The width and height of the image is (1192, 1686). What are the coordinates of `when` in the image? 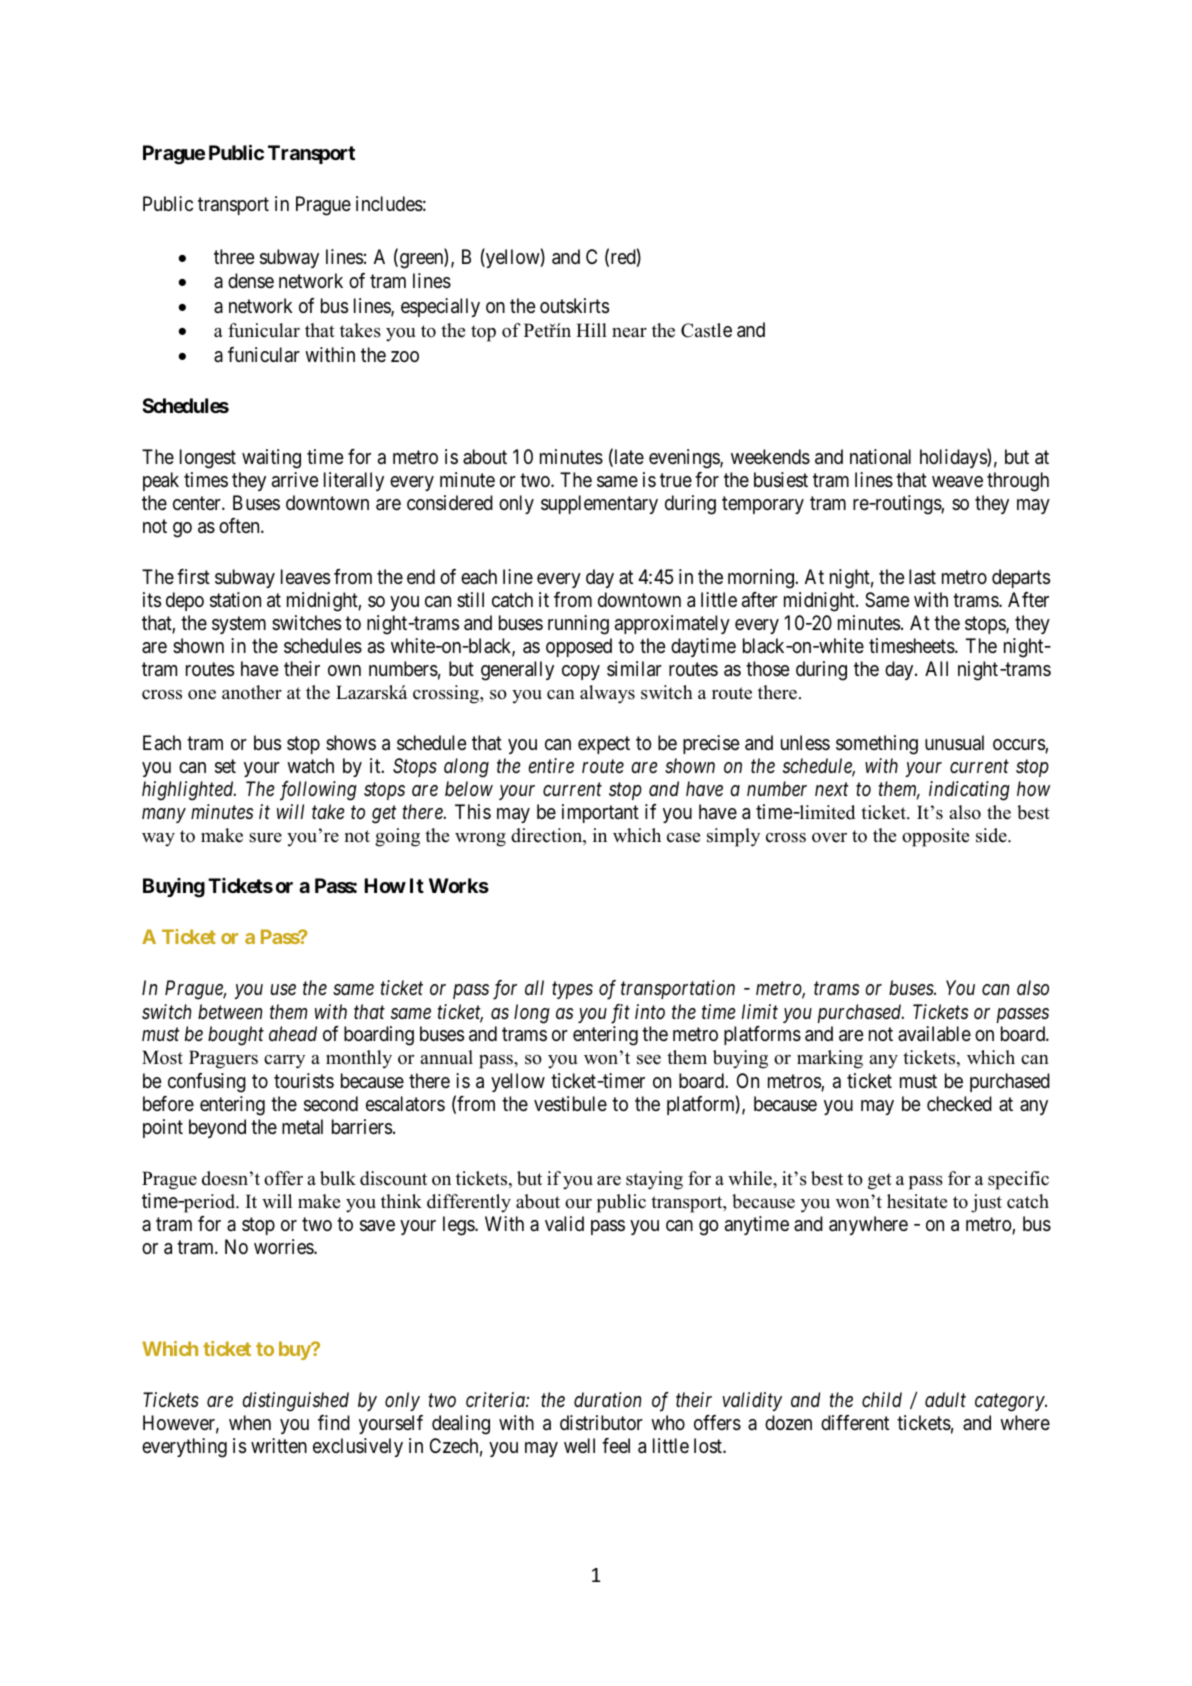 It's located at (250, 1422).
